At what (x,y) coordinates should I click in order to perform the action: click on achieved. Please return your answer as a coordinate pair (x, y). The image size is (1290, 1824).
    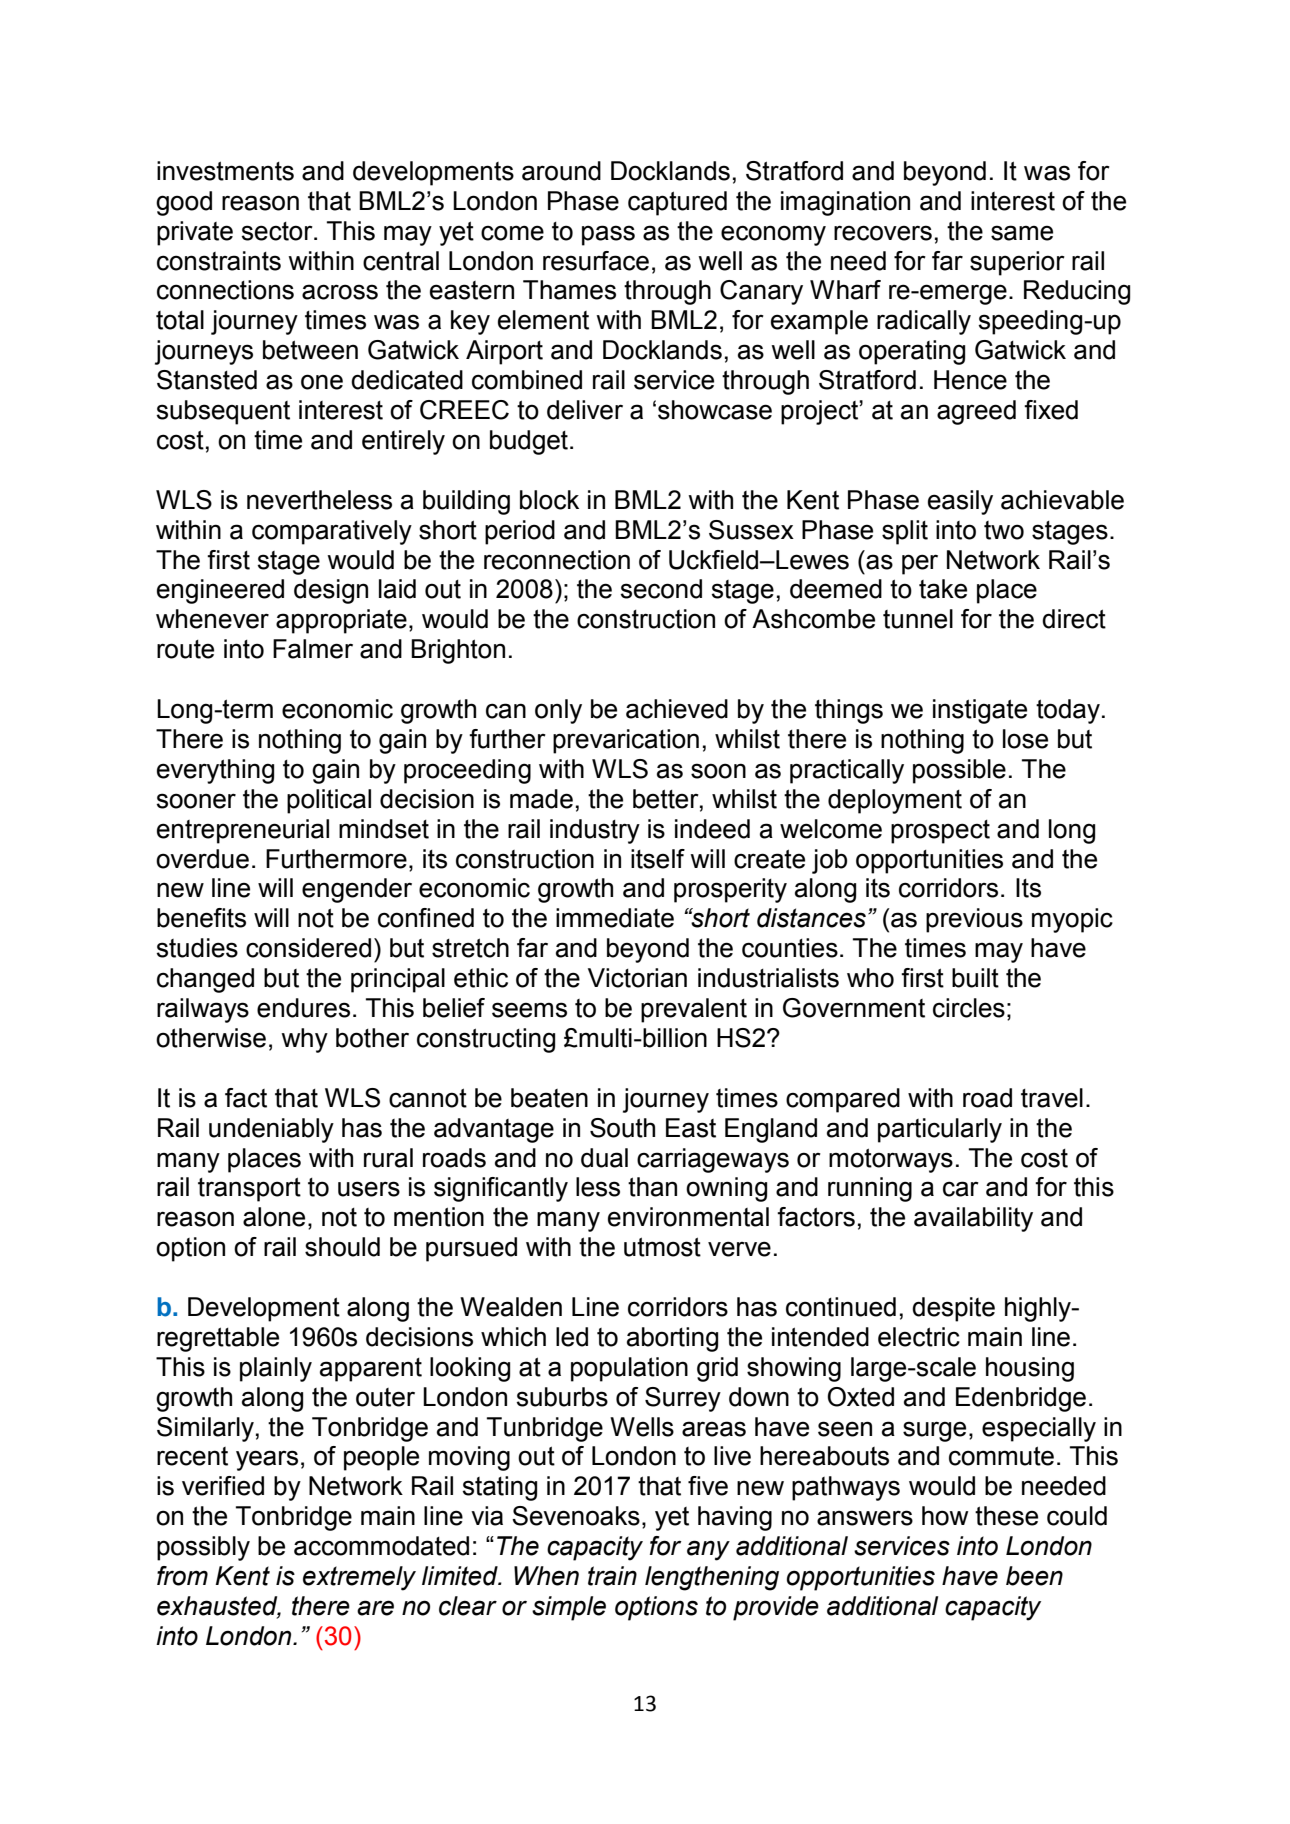
    Looking at the image, I should click on (677, 709).
